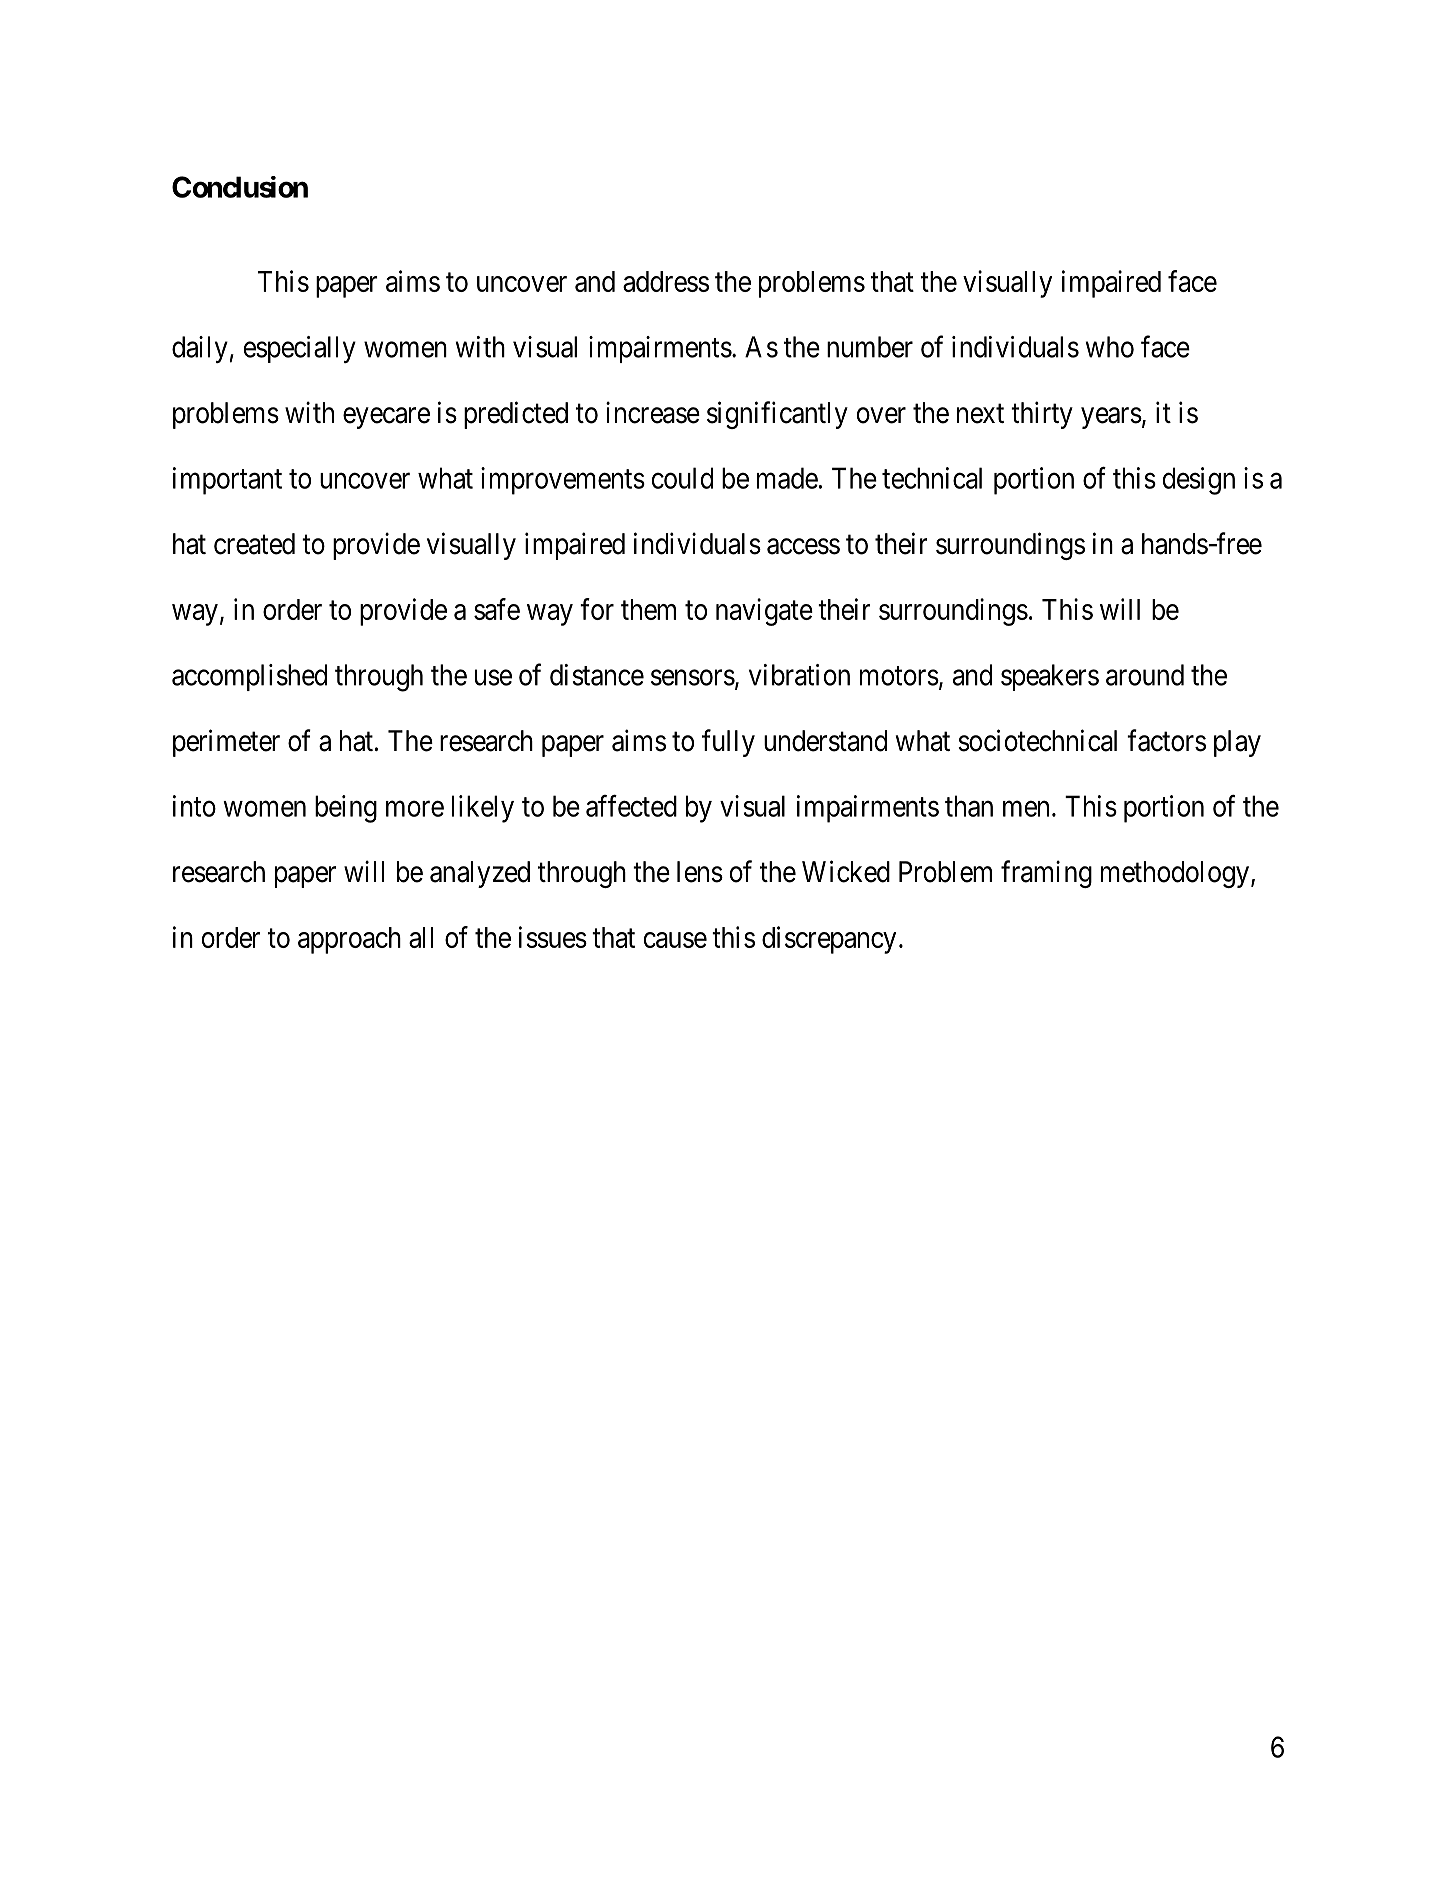 The width and height of the page is (1455, 1882). What do you see at coordinates (349, 940) in the page?
I see `approach` at bounding box center [349, 940].
